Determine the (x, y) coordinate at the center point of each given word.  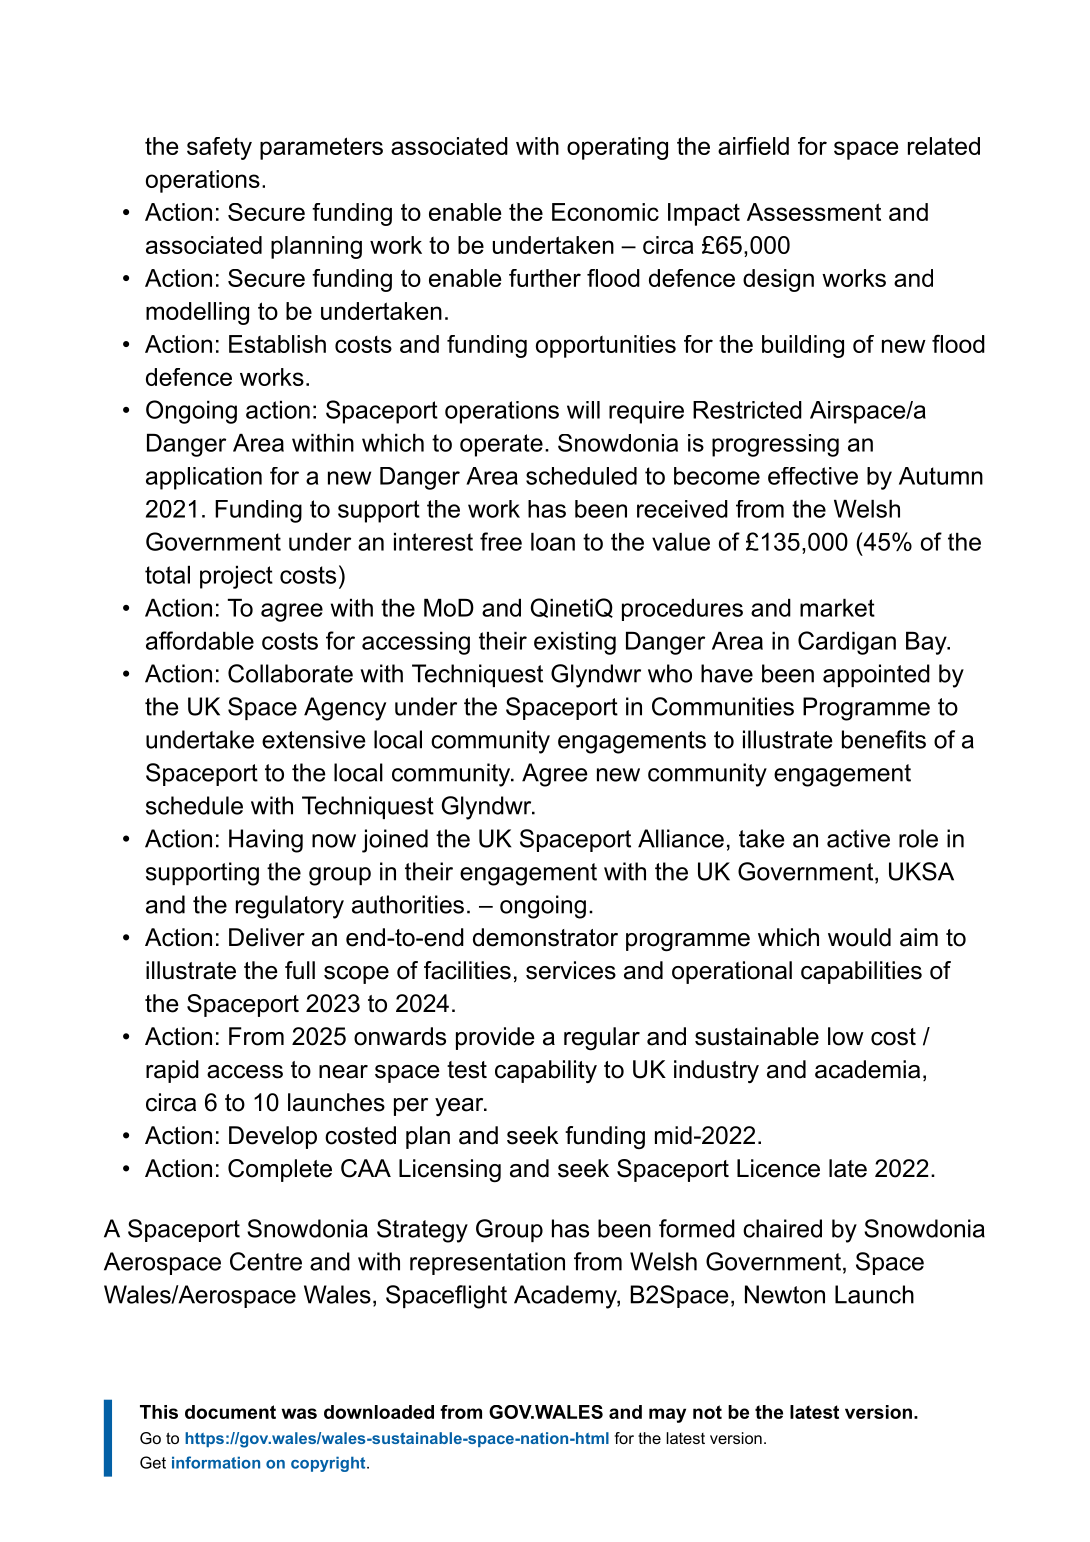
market (837, 608)
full (300, 970)
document (230, 1412)
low (846, 1036)
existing (575, 643)
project (236, 577)
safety (219, 148)
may (667, 1415)
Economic (605, 212)
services (571, 970)
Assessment (814, 212)
